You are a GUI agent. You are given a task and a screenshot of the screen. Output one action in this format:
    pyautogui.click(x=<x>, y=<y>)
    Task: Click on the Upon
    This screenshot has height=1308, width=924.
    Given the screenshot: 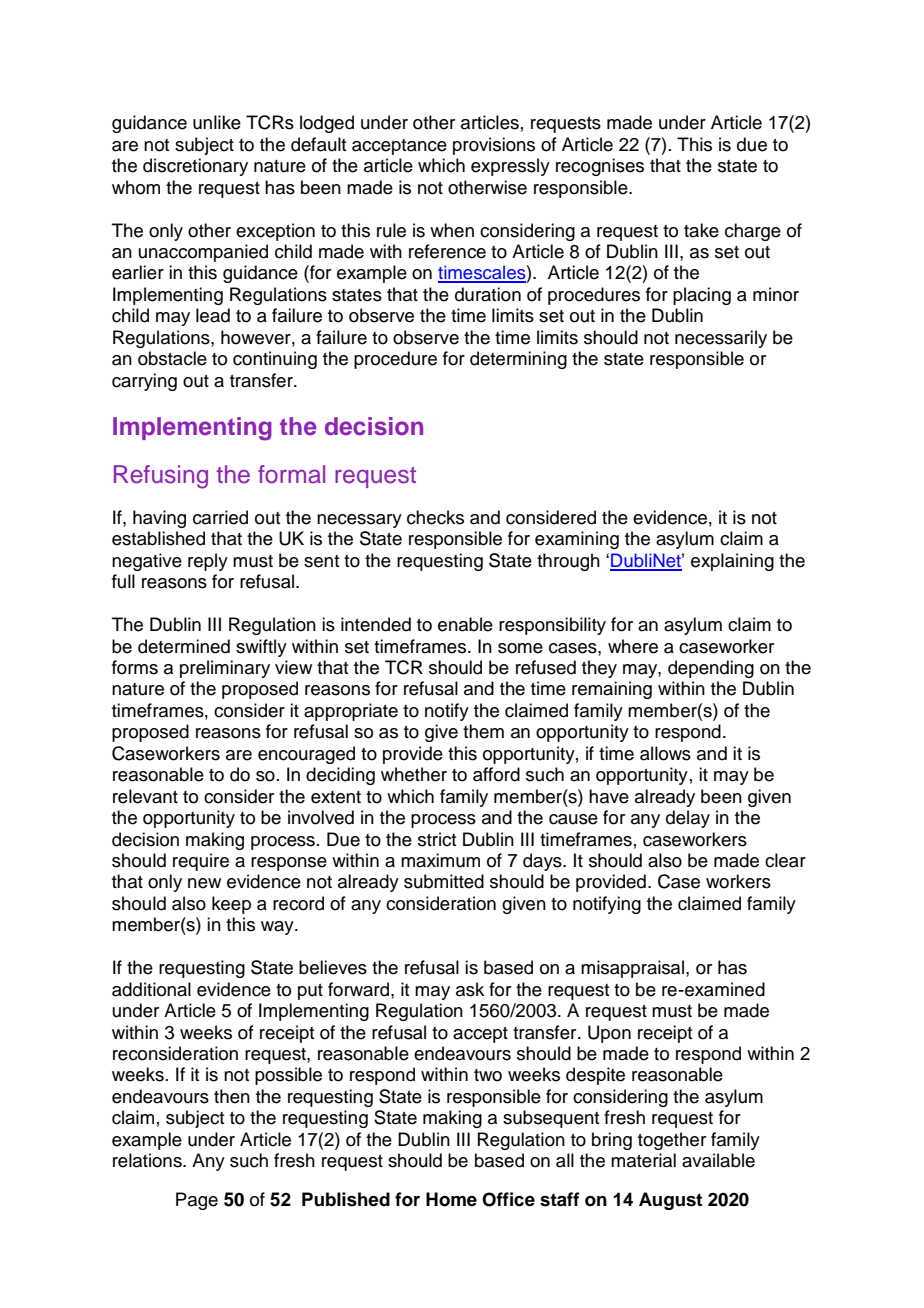 What is the action you would take?
    pyautogui.click(x=609, y=1034)
